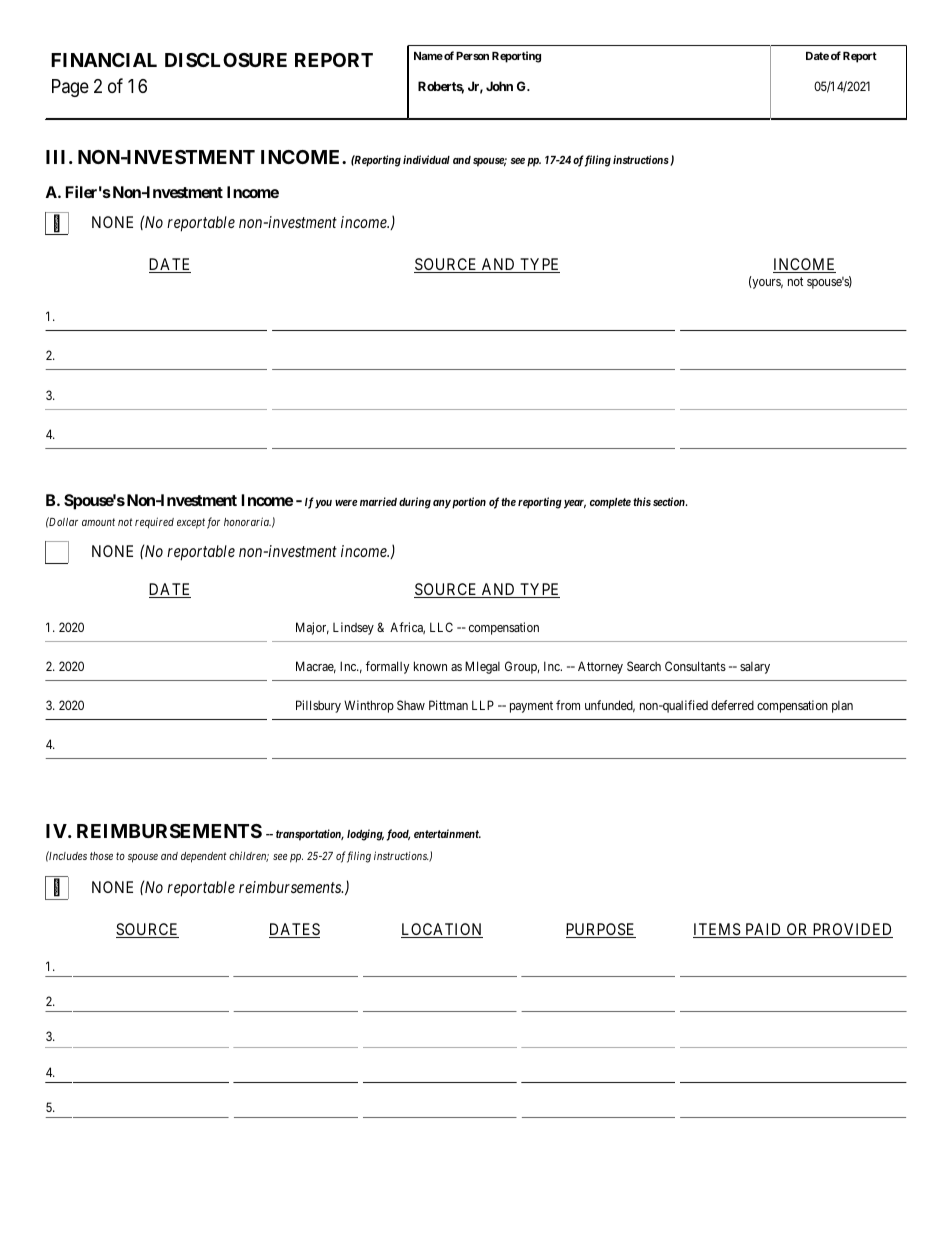  I want to click on PAID, so click(763, 929).
